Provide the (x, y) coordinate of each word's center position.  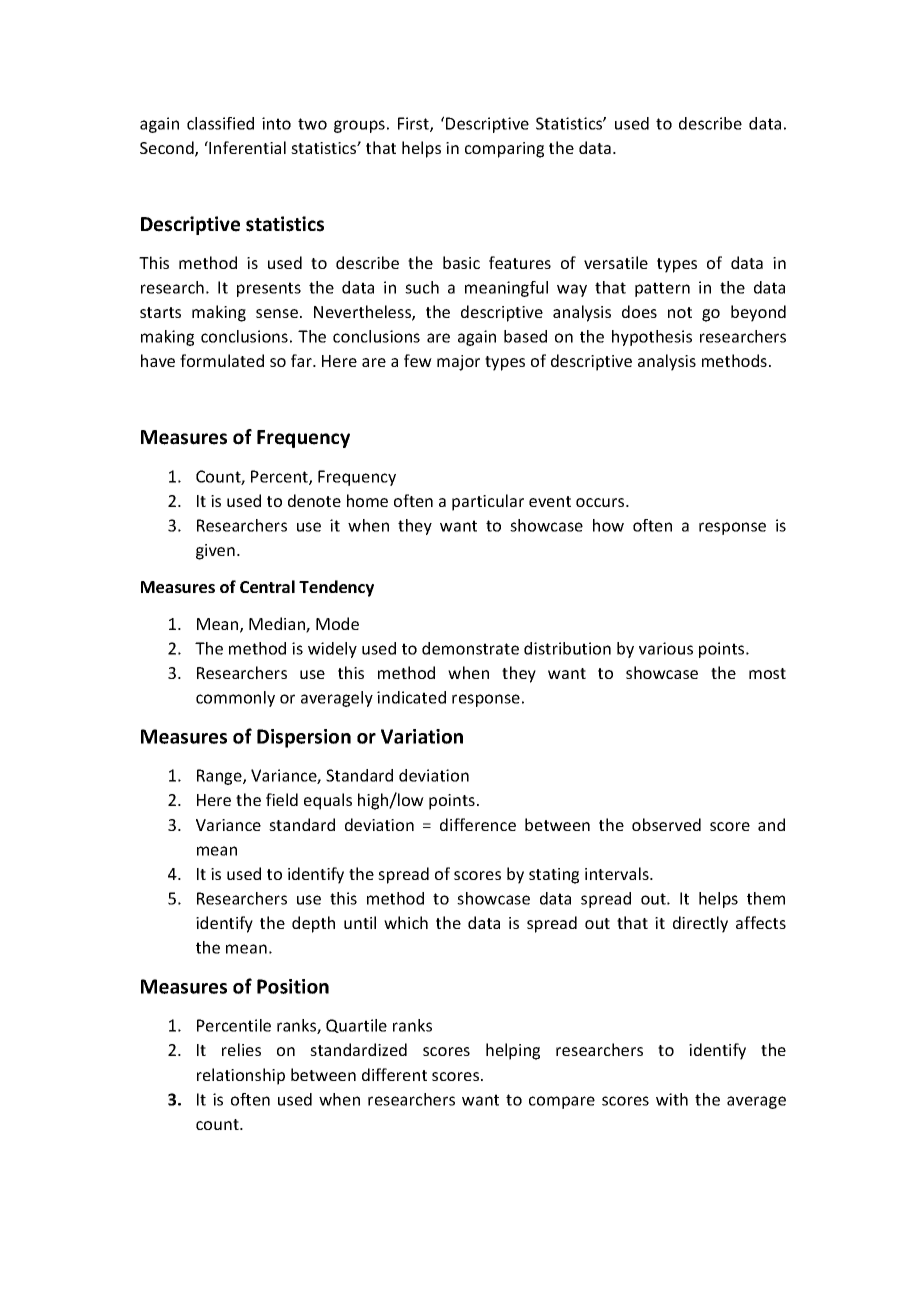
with (672, 1099)
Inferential (246, 147)
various (666, 648)
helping (513, 1051)
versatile (616, 262)
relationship (241, 1076)
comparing (504, 150)
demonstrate (470, 648)
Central (267, 586)
